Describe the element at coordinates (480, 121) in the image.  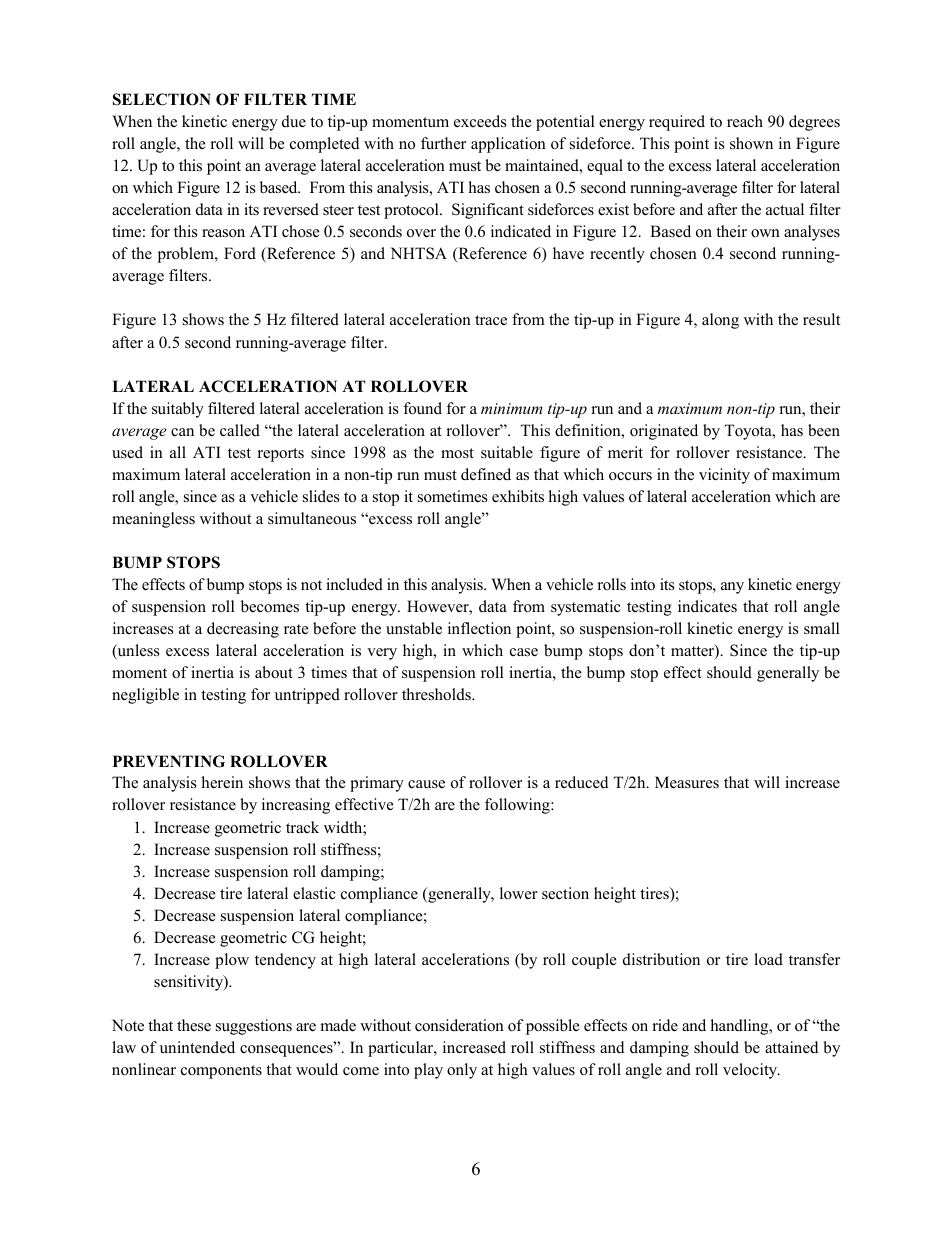
I see `exceeds` at that location.
